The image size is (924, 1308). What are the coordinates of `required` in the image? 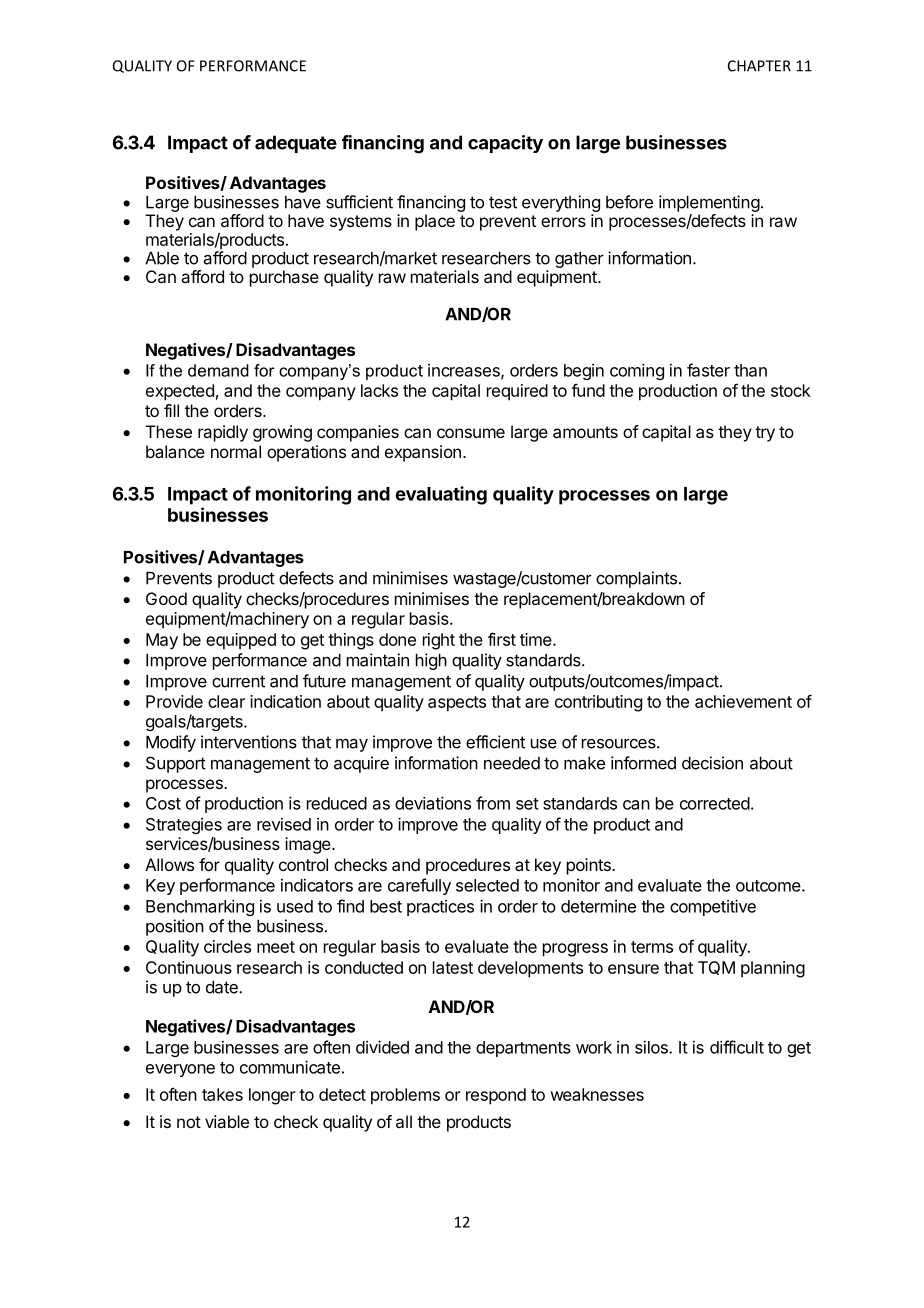 It's located at (517, 392).
